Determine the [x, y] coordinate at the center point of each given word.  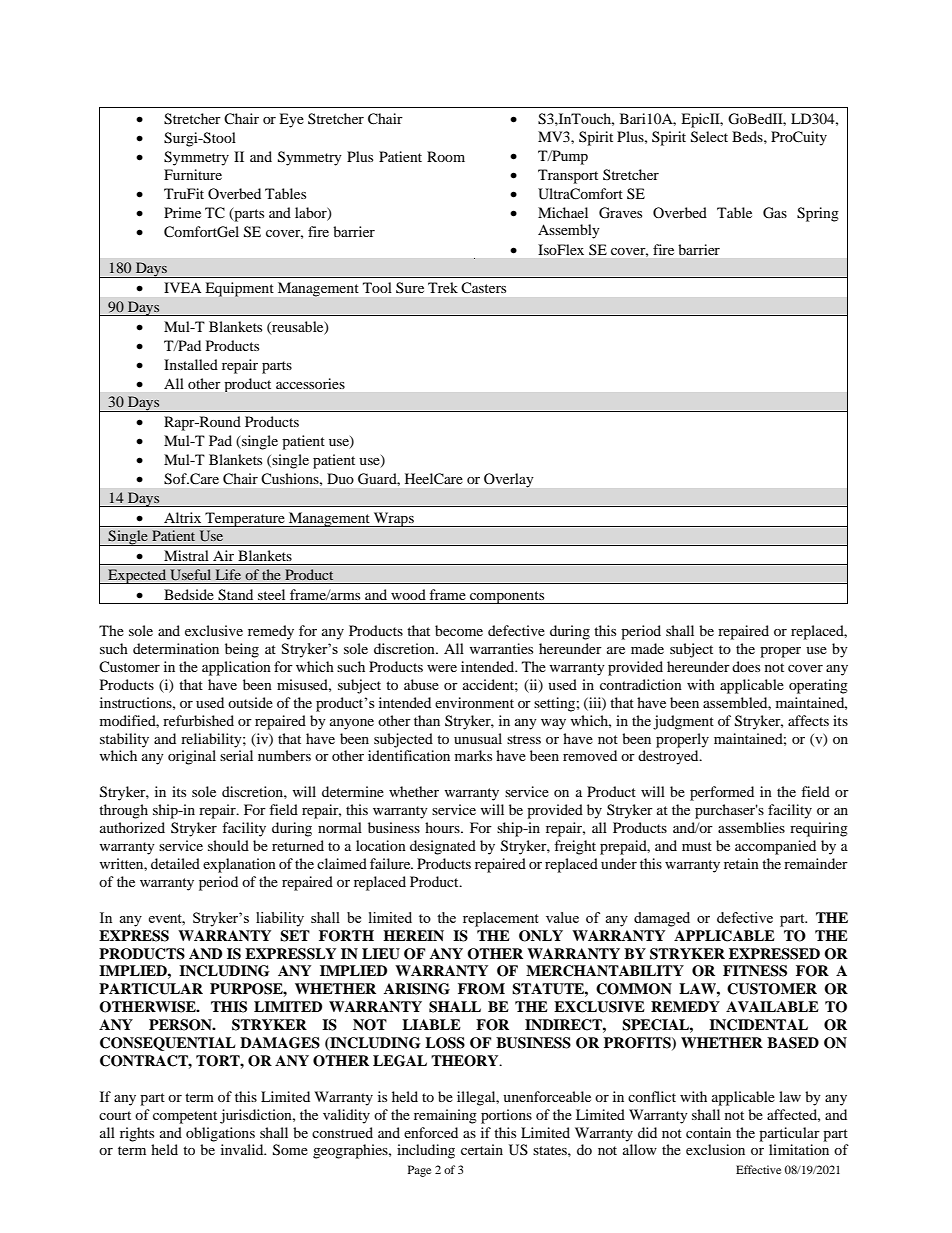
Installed [191, 364]
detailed [175, 863]
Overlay [508, 480]
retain [741, 863]
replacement [501, 919]
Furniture [193, 174]
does [746, 666]
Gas [775, 213]
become [459, 630]
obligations [220, 1134]
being [242, 650]
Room [446, 156]
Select [709, 137]
